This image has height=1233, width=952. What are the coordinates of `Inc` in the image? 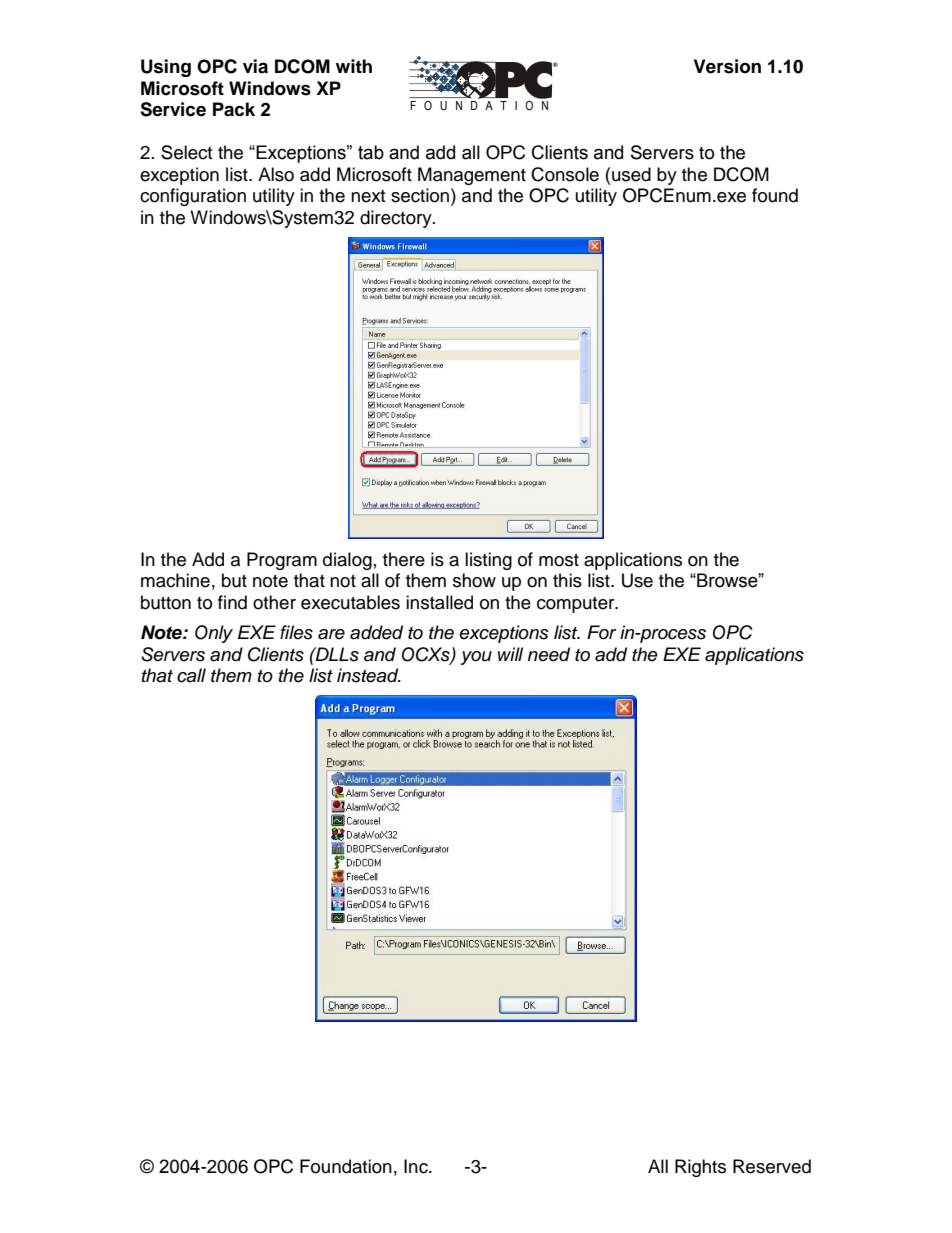 It's located at (417, 1166).
